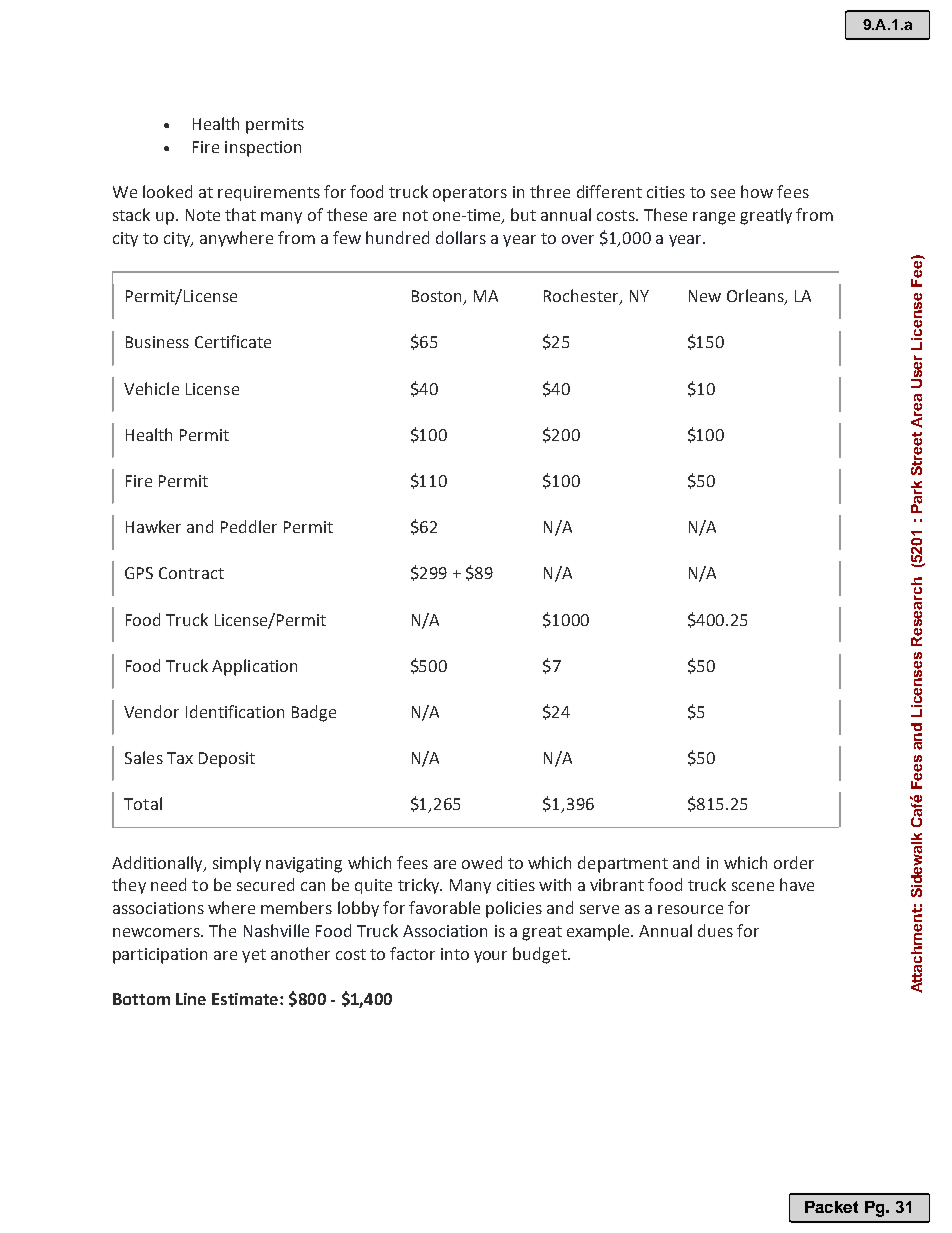  I want to click on Contract, so click(191, 573).
